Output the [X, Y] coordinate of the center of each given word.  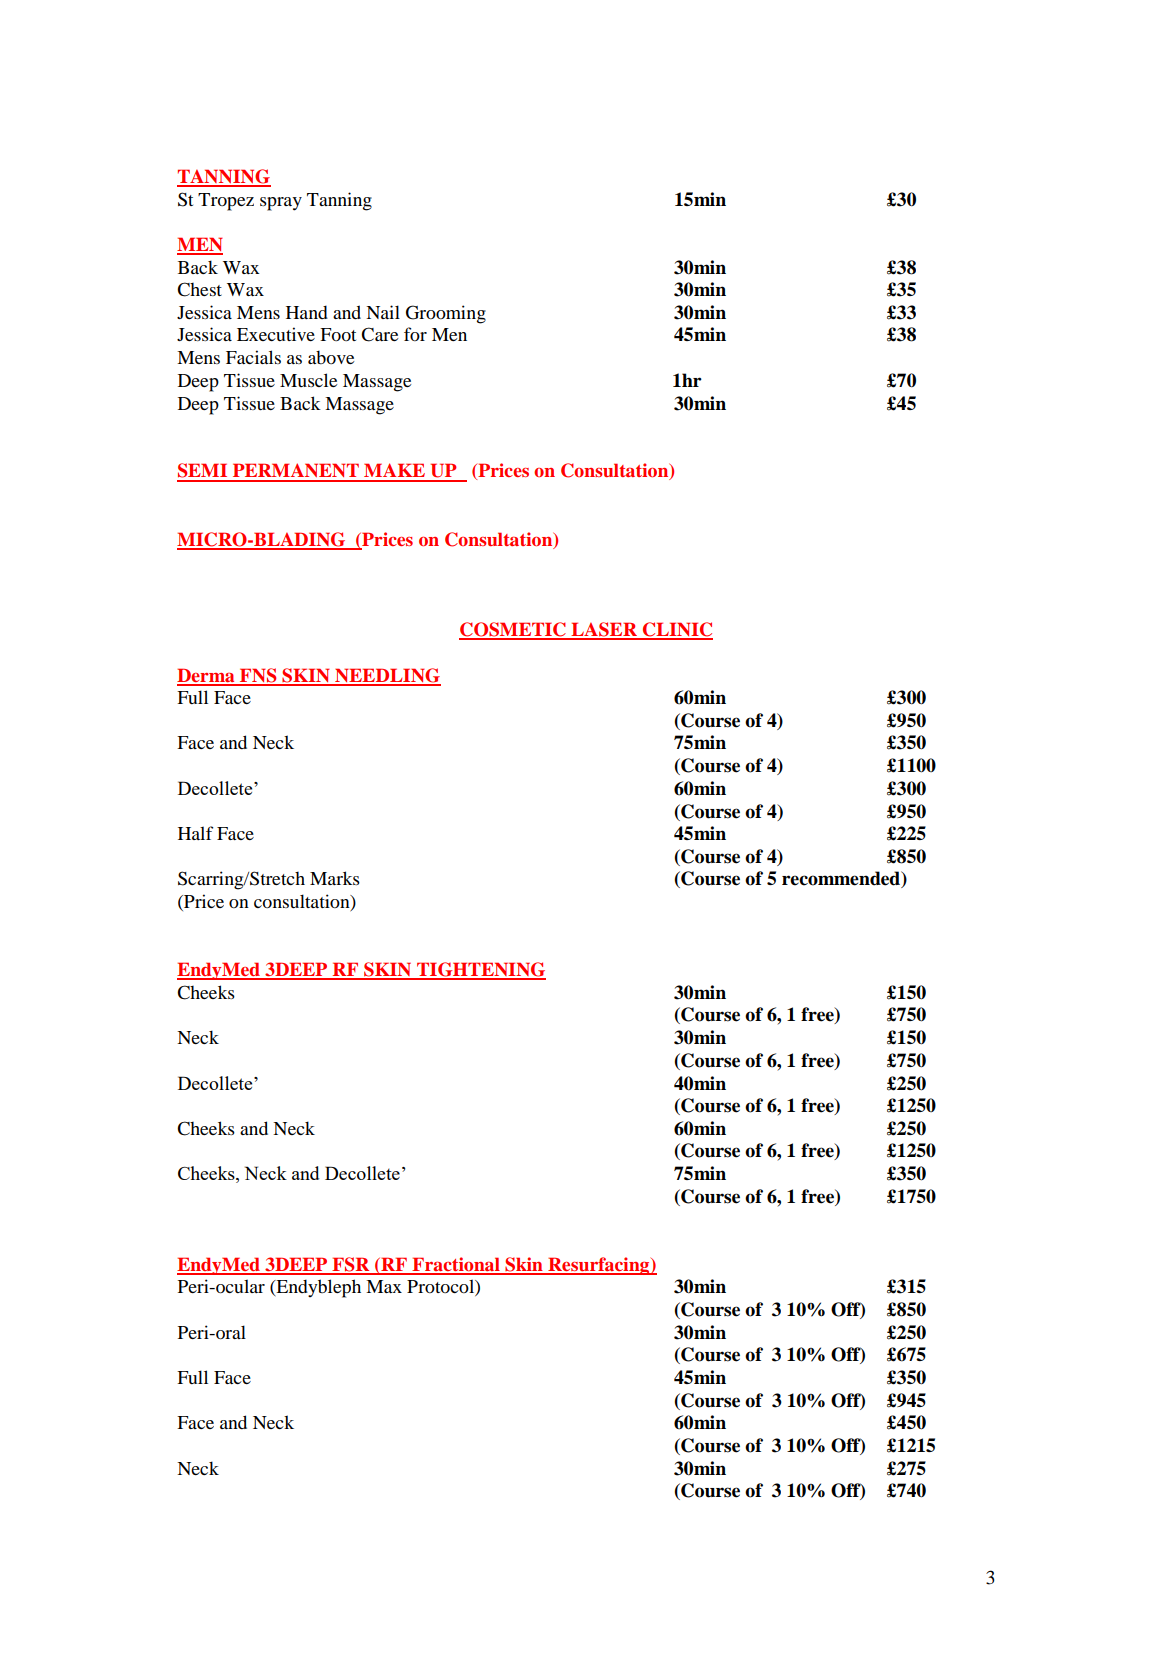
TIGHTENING [480, 970]
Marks [335, 878]
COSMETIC [513, 630]
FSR [351, 1265]
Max [384, 1286]
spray [281, 204]
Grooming [446, 314]
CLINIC [677, 630]
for [415, 334]
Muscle [308, 380]
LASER [604, 630]
